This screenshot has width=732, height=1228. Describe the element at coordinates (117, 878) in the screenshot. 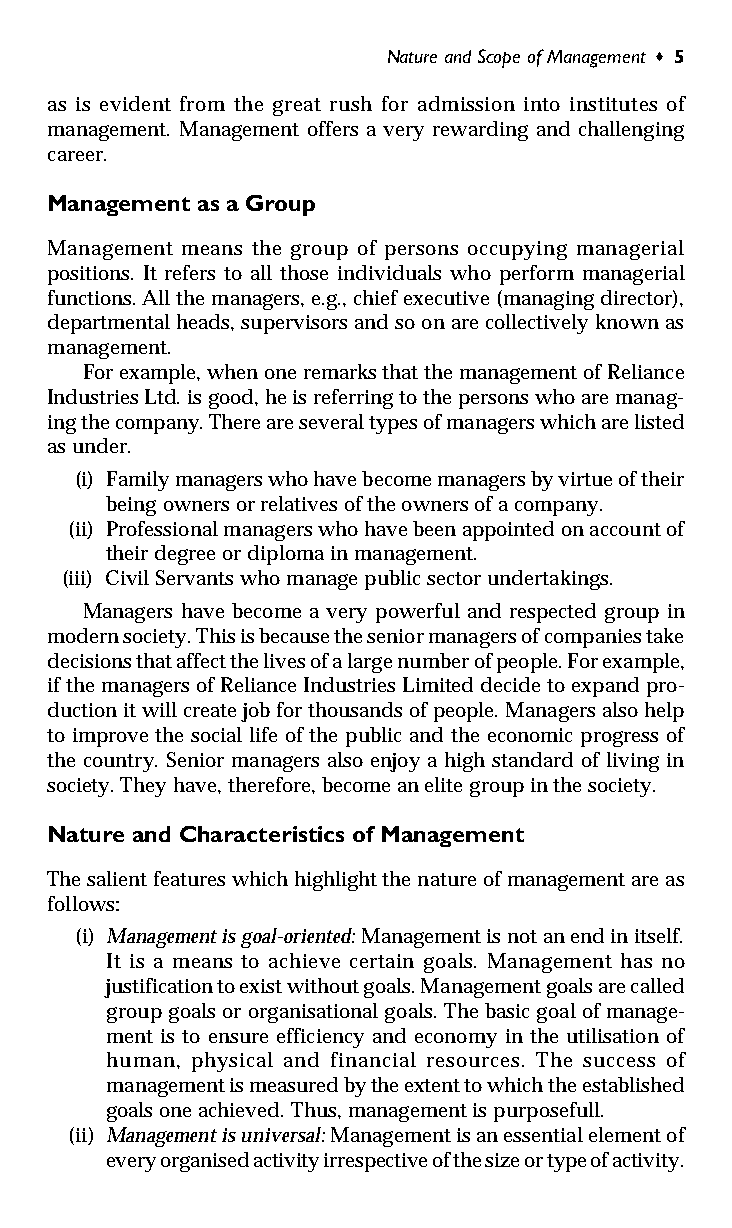

I see `salient` at that location.
